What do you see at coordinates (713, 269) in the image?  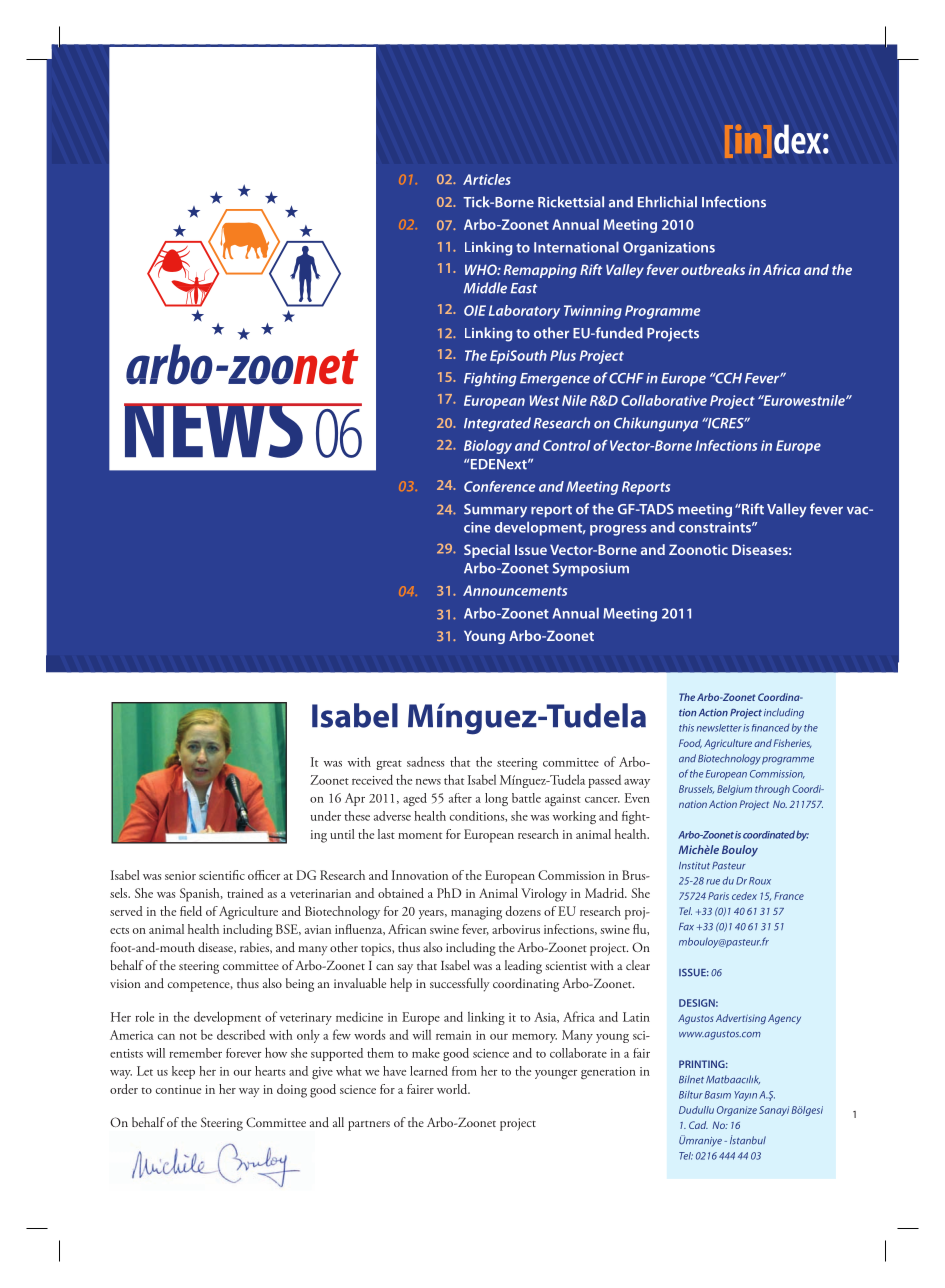 I see `outbreaks` at bounding box center [713, 269].
